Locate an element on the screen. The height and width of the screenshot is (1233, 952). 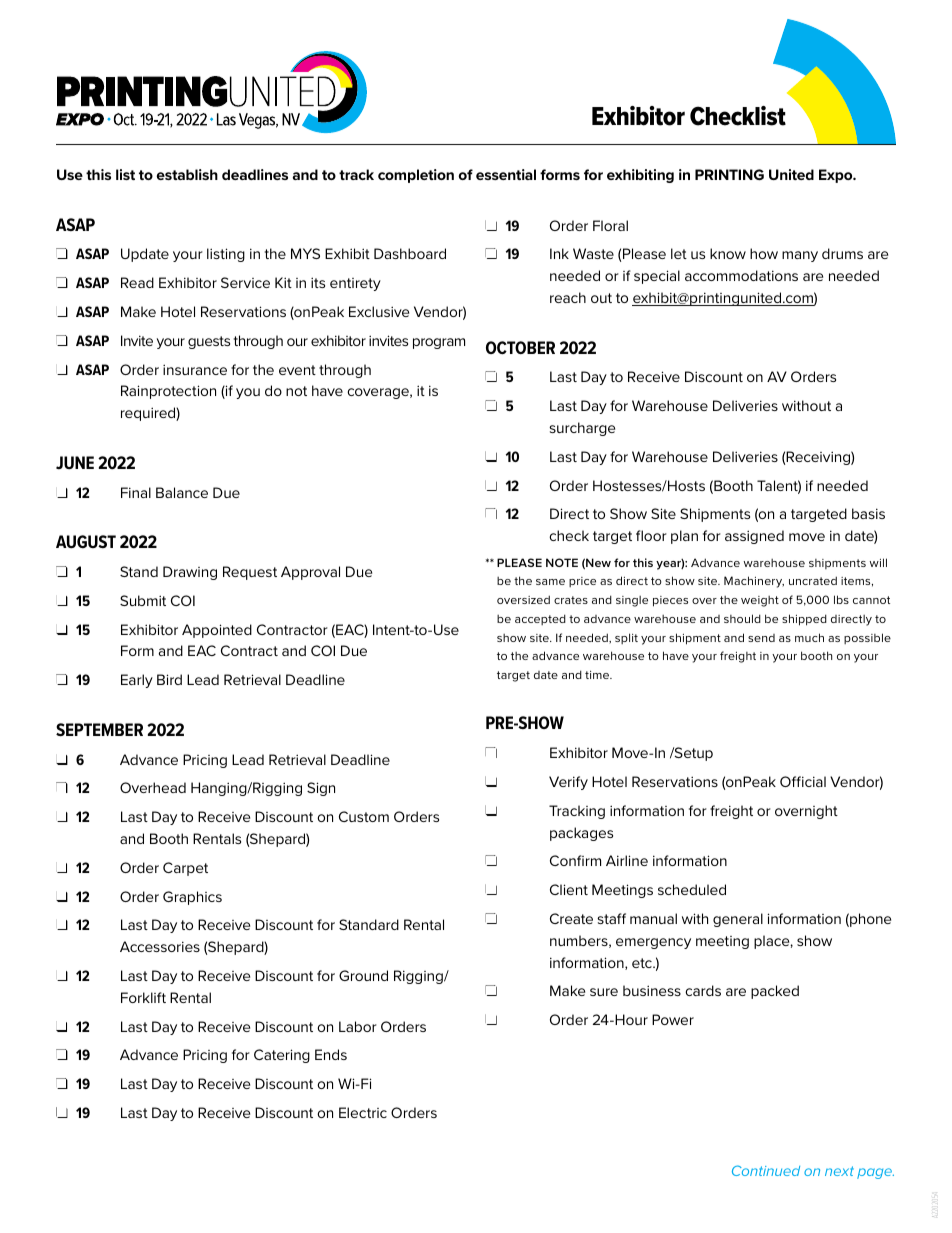
establish is located at coordinates (187, 174).
